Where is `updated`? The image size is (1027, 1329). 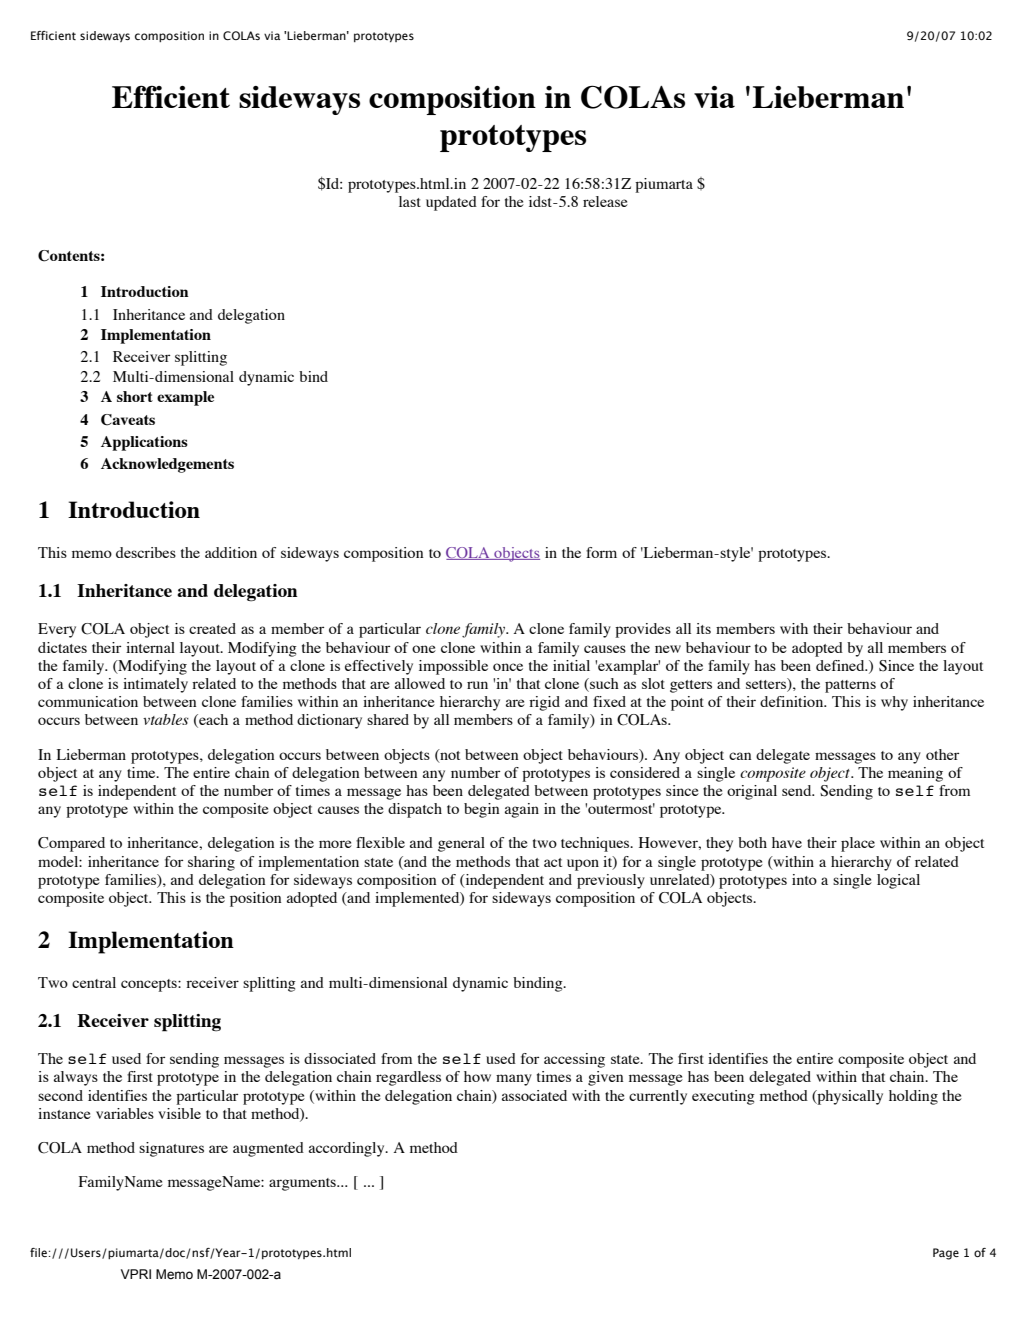
updated is located at coordinates (451, 203).
